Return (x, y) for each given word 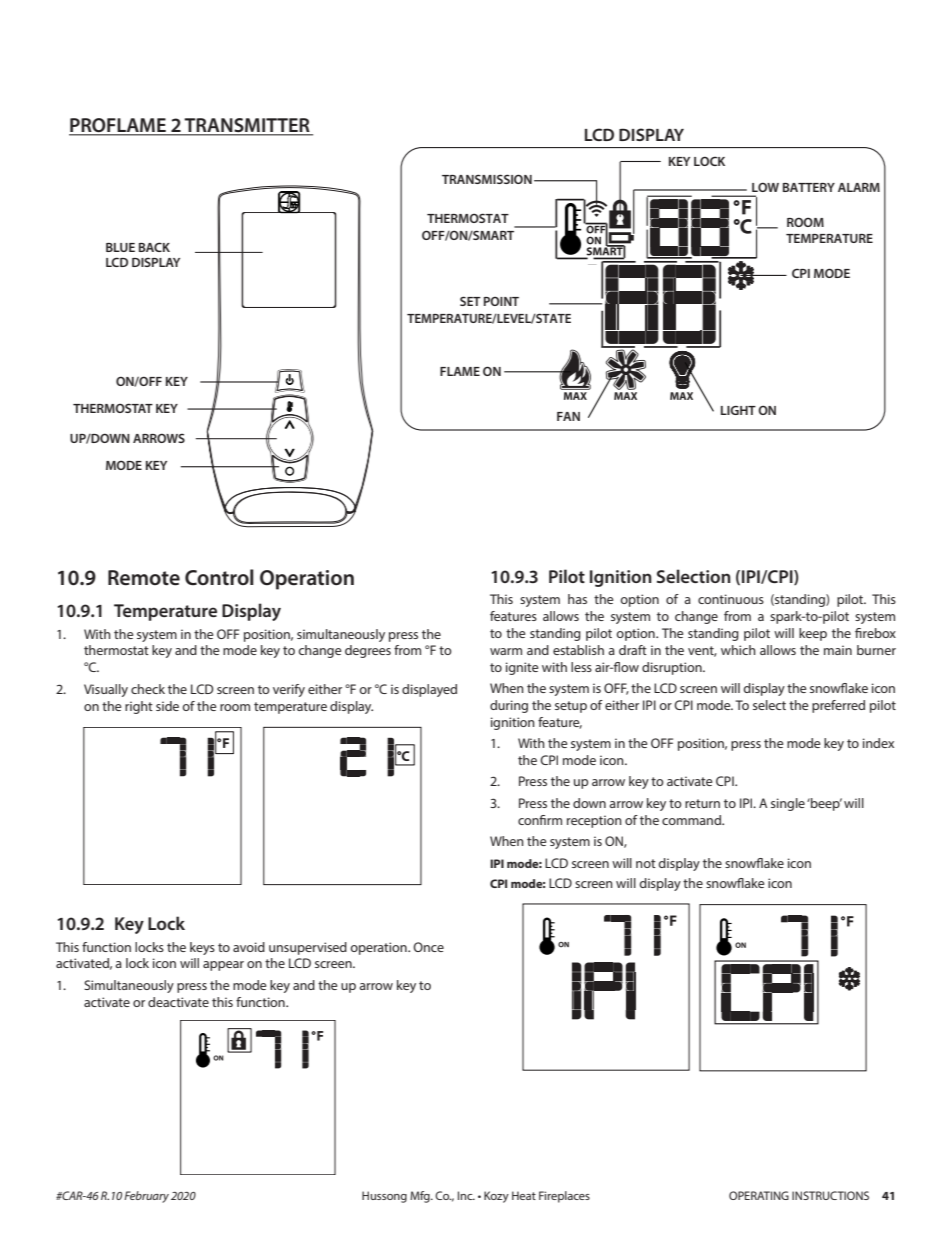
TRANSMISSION (487, 179)
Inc (466, 1195)
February (146, 1197)
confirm (540, 820)
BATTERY (809, 187)
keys (202, 948)
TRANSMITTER (247, 126)
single (788, 804)
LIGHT (738, 410)
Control (219, 577)
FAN (568, 416)
